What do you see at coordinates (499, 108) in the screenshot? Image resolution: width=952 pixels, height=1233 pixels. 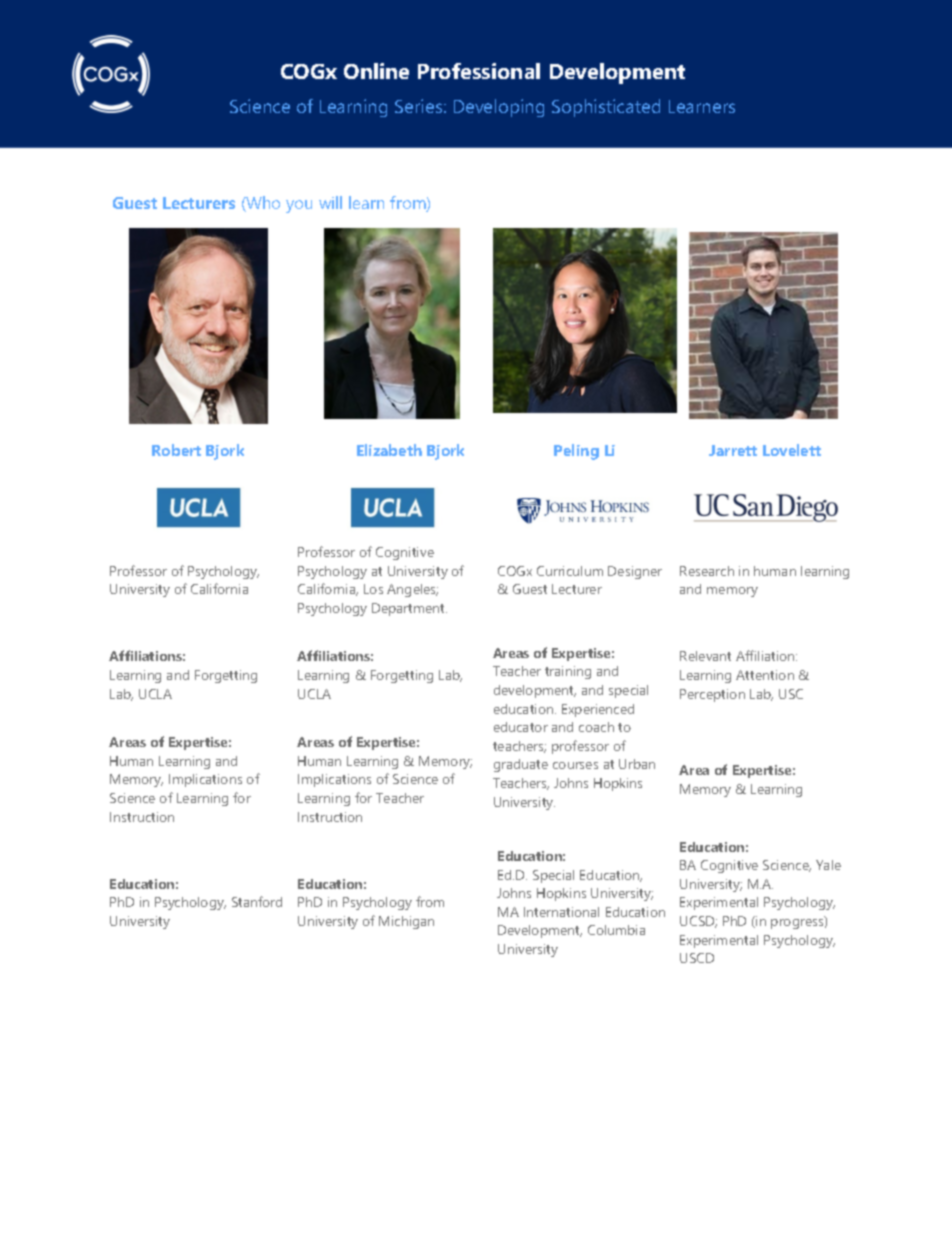 I see `Developing` at bounding box center [499, 108].
